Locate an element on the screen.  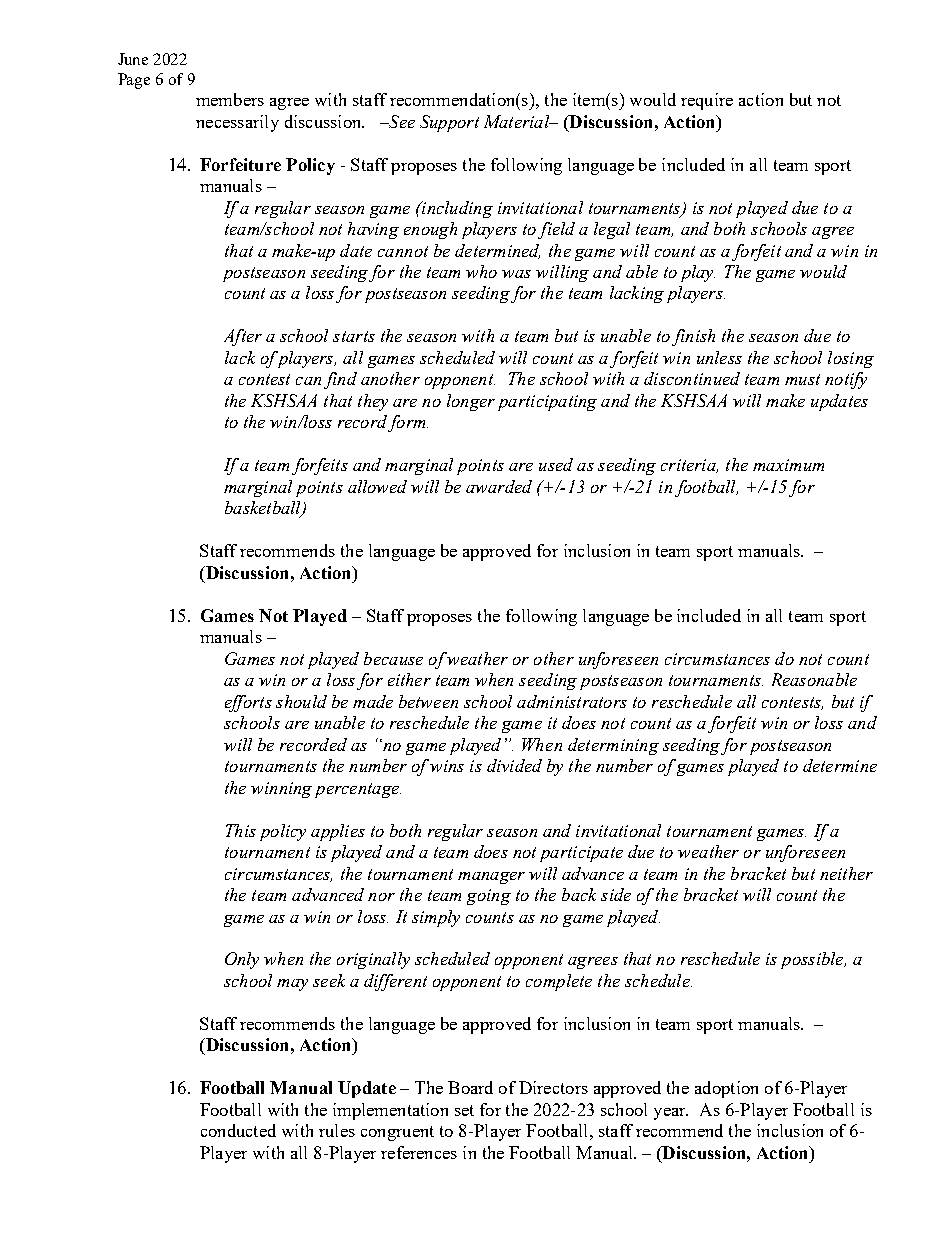
efforts is located at coordinates (248, 703).
